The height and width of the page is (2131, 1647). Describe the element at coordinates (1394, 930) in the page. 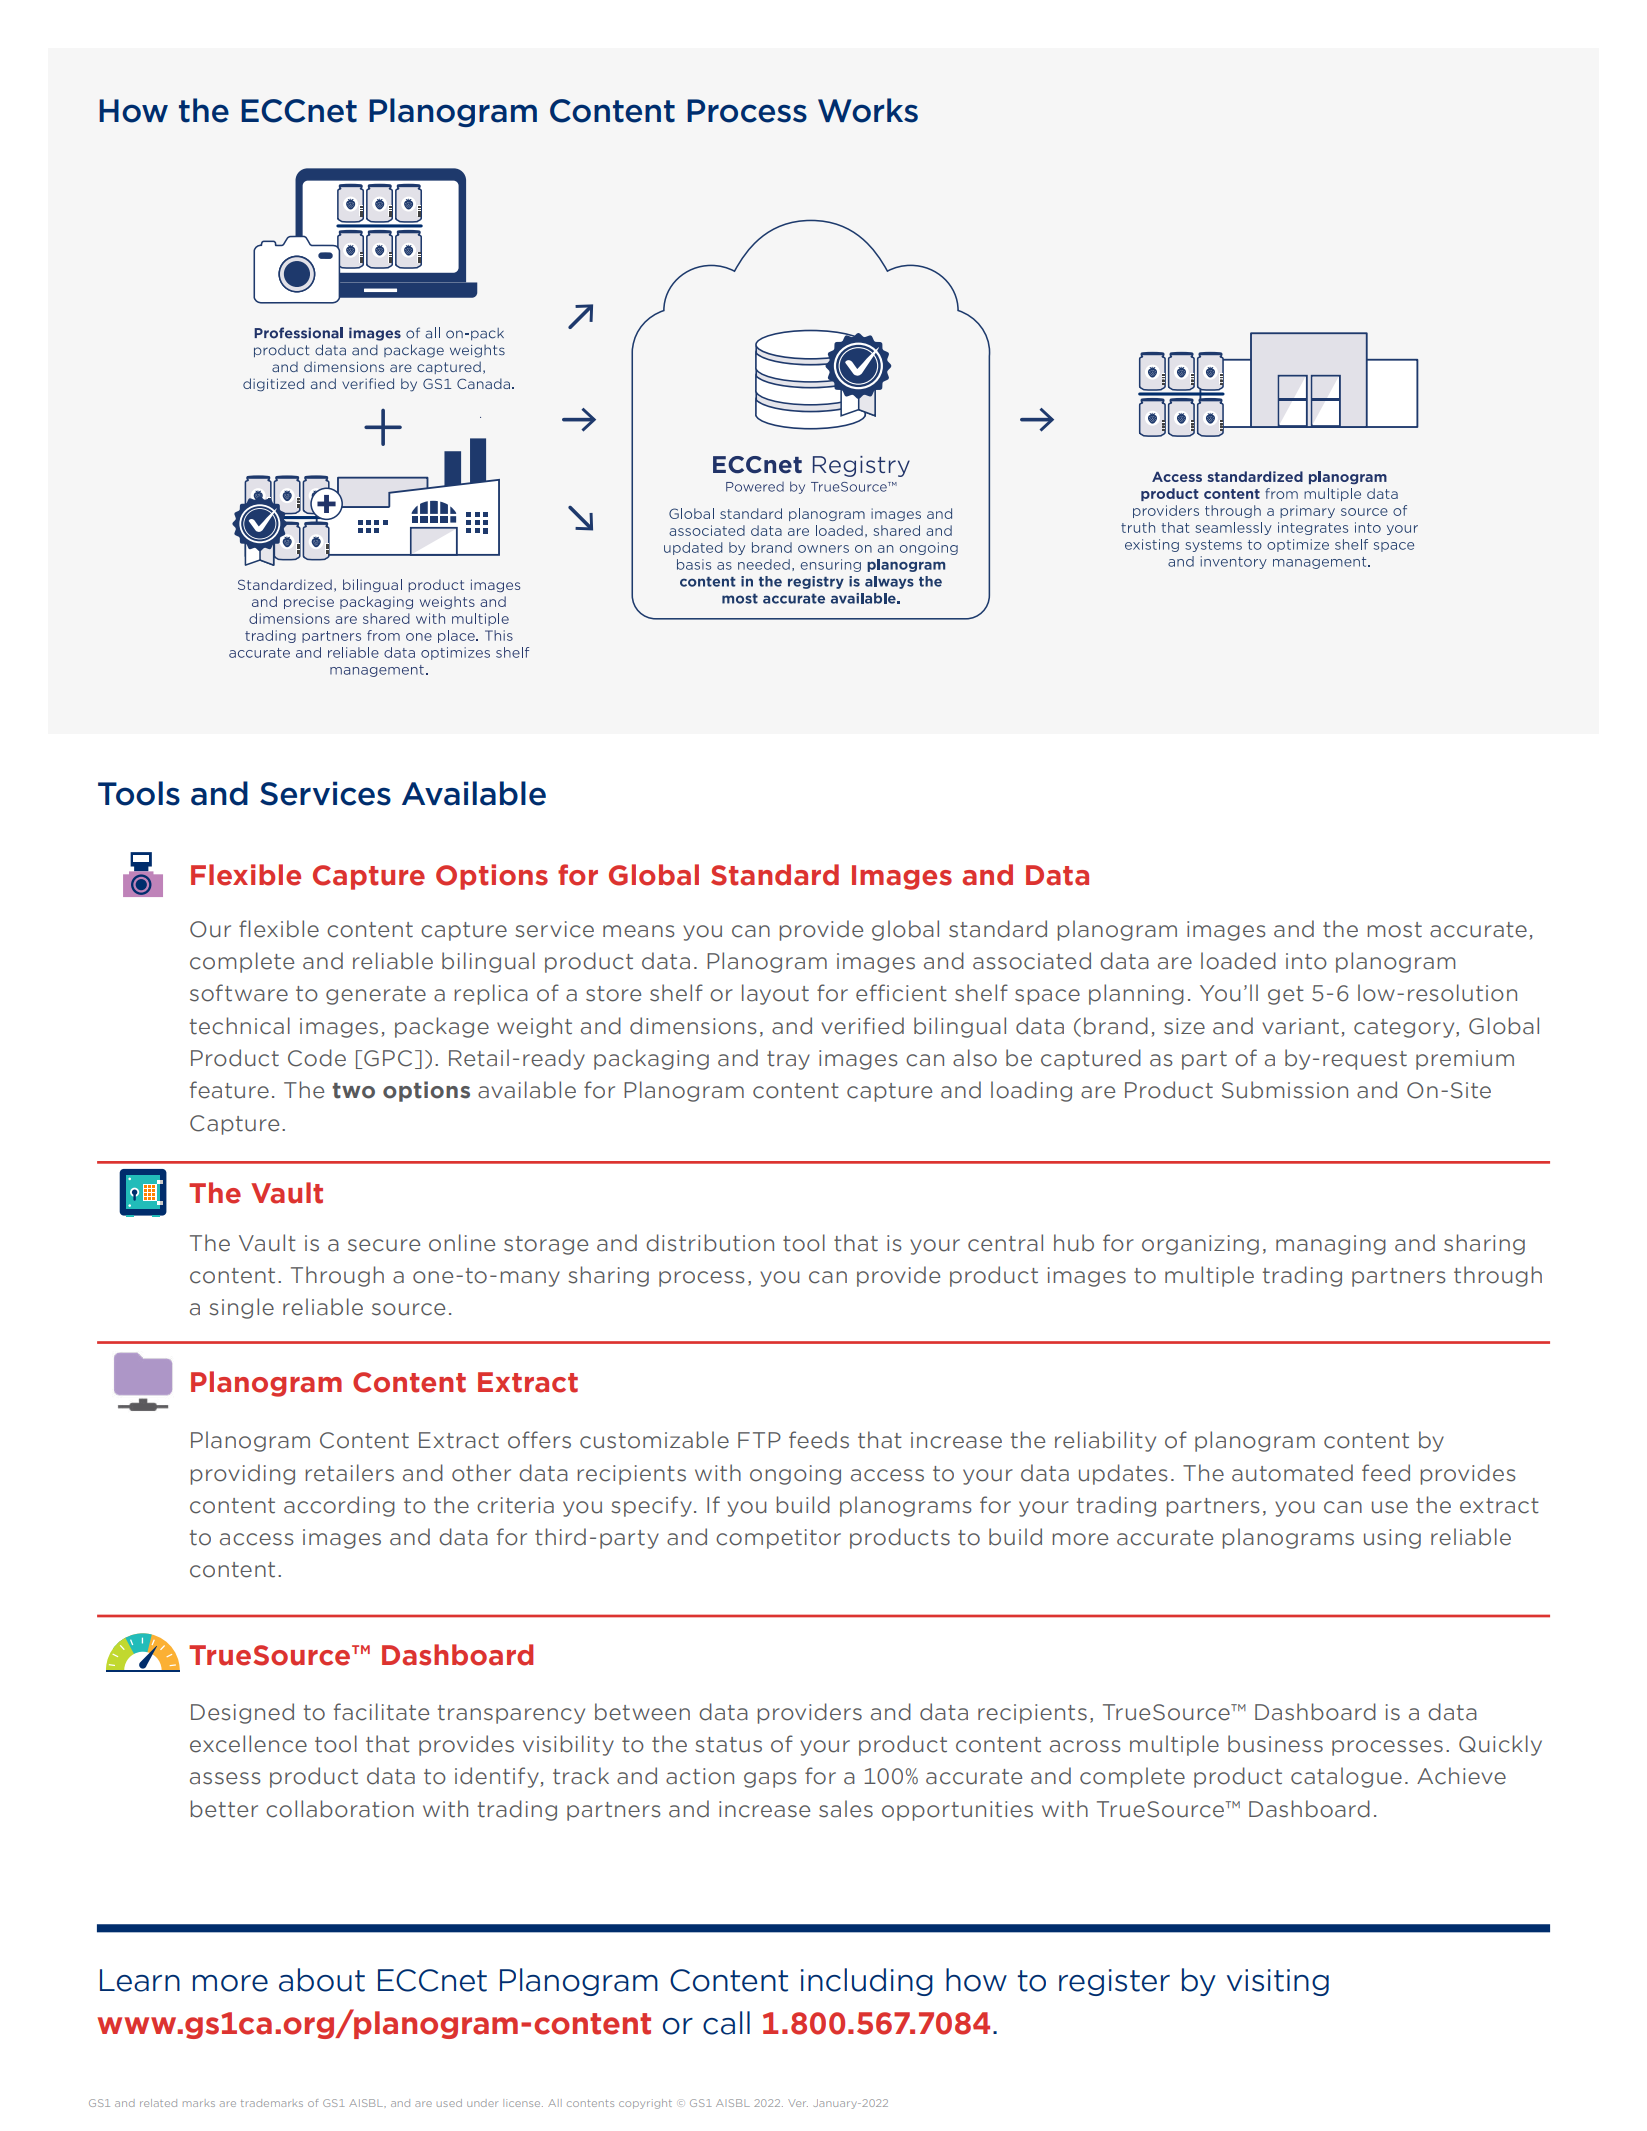

I see `most` at that location.
